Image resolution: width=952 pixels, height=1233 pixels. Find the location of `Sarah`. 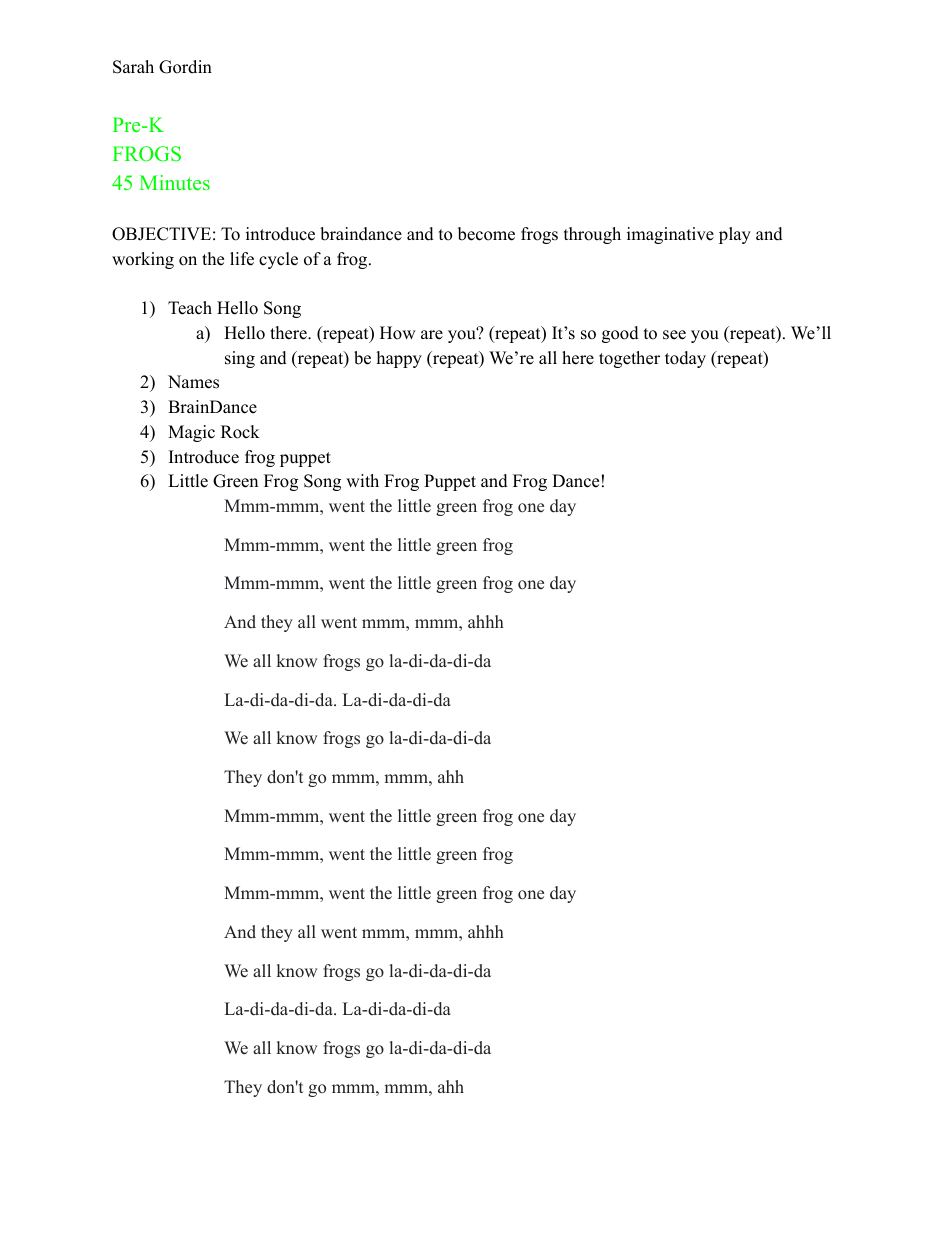

Sarah is located at coordinates (133, 67).
